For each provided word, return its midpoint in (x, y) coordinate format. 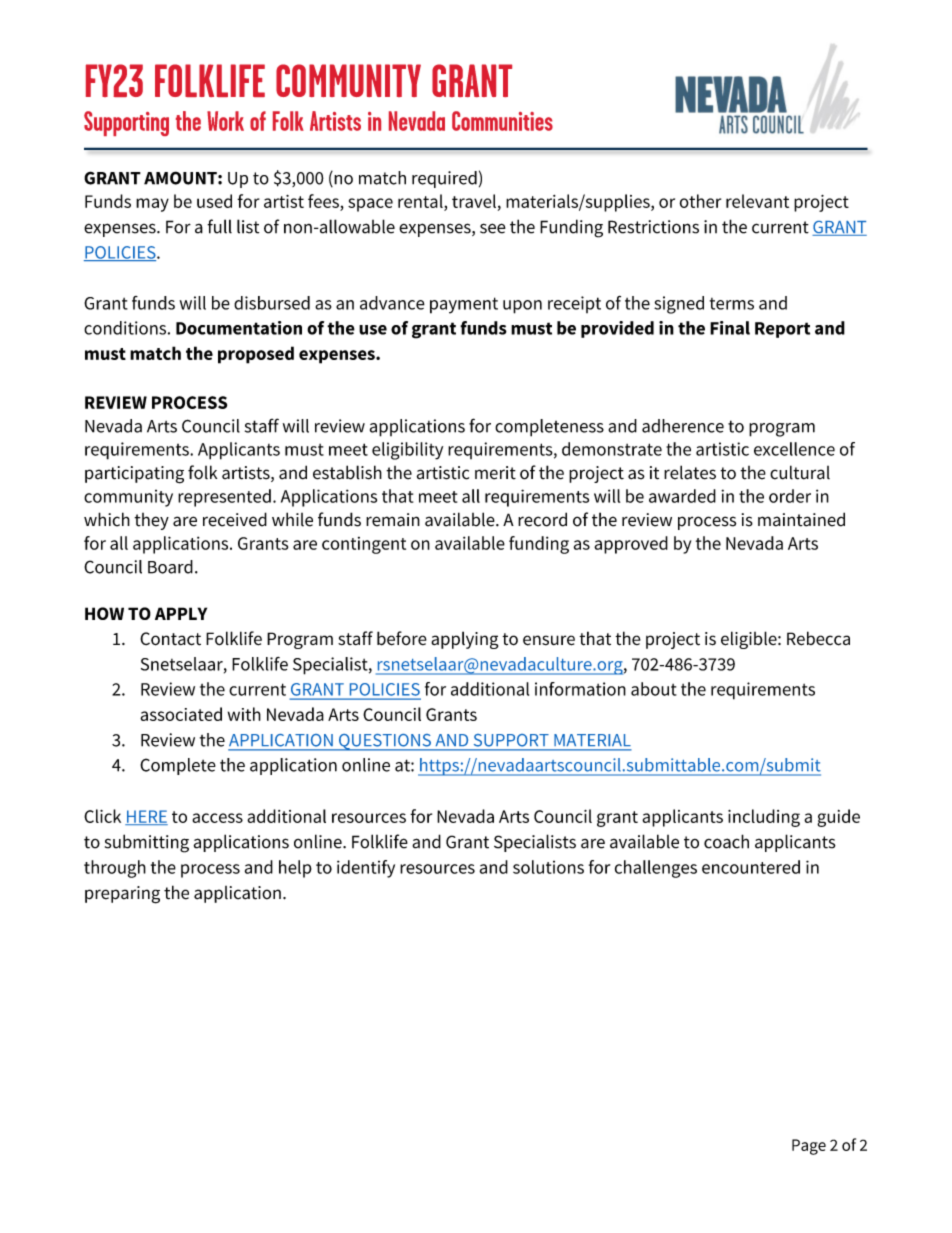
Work (225, 121)
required (444, 179)
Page (809, 1147)
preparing (122, 895)
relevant (757, 201)
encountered (751, 867)
